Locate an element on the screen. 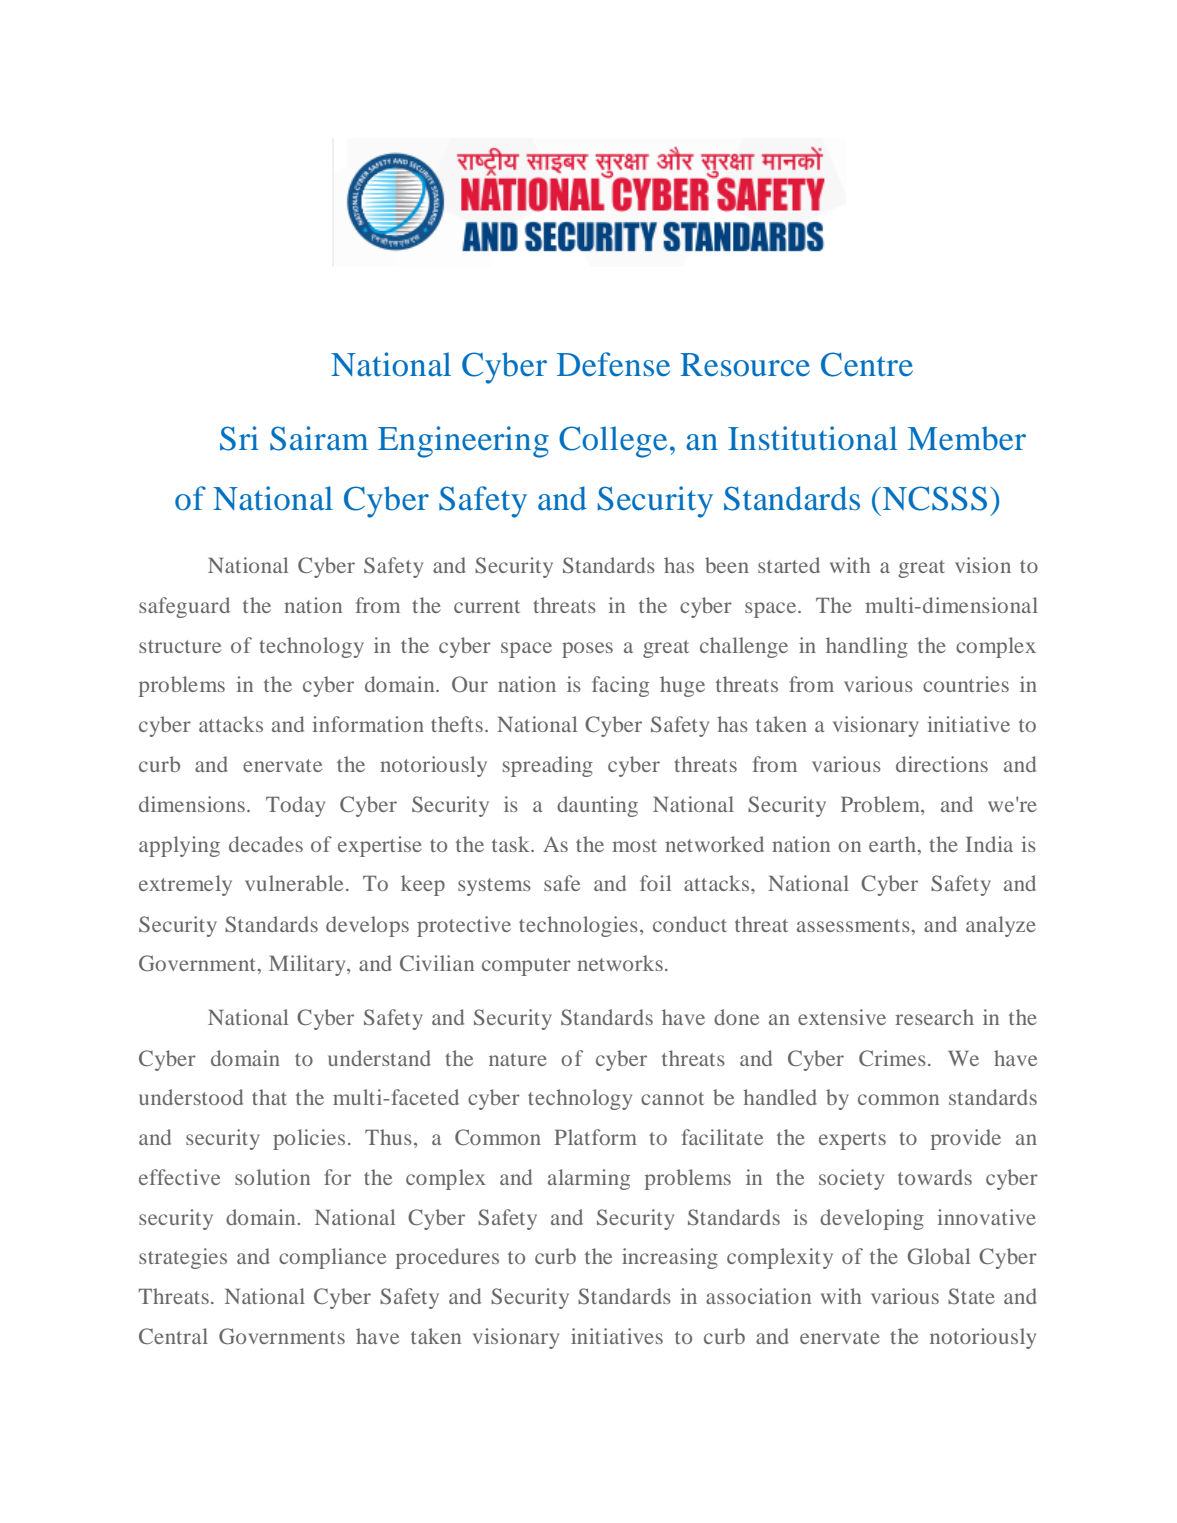 The width and height of the screenshot is (1177, 1523). increasing is located at coordinates (670, 1258).
